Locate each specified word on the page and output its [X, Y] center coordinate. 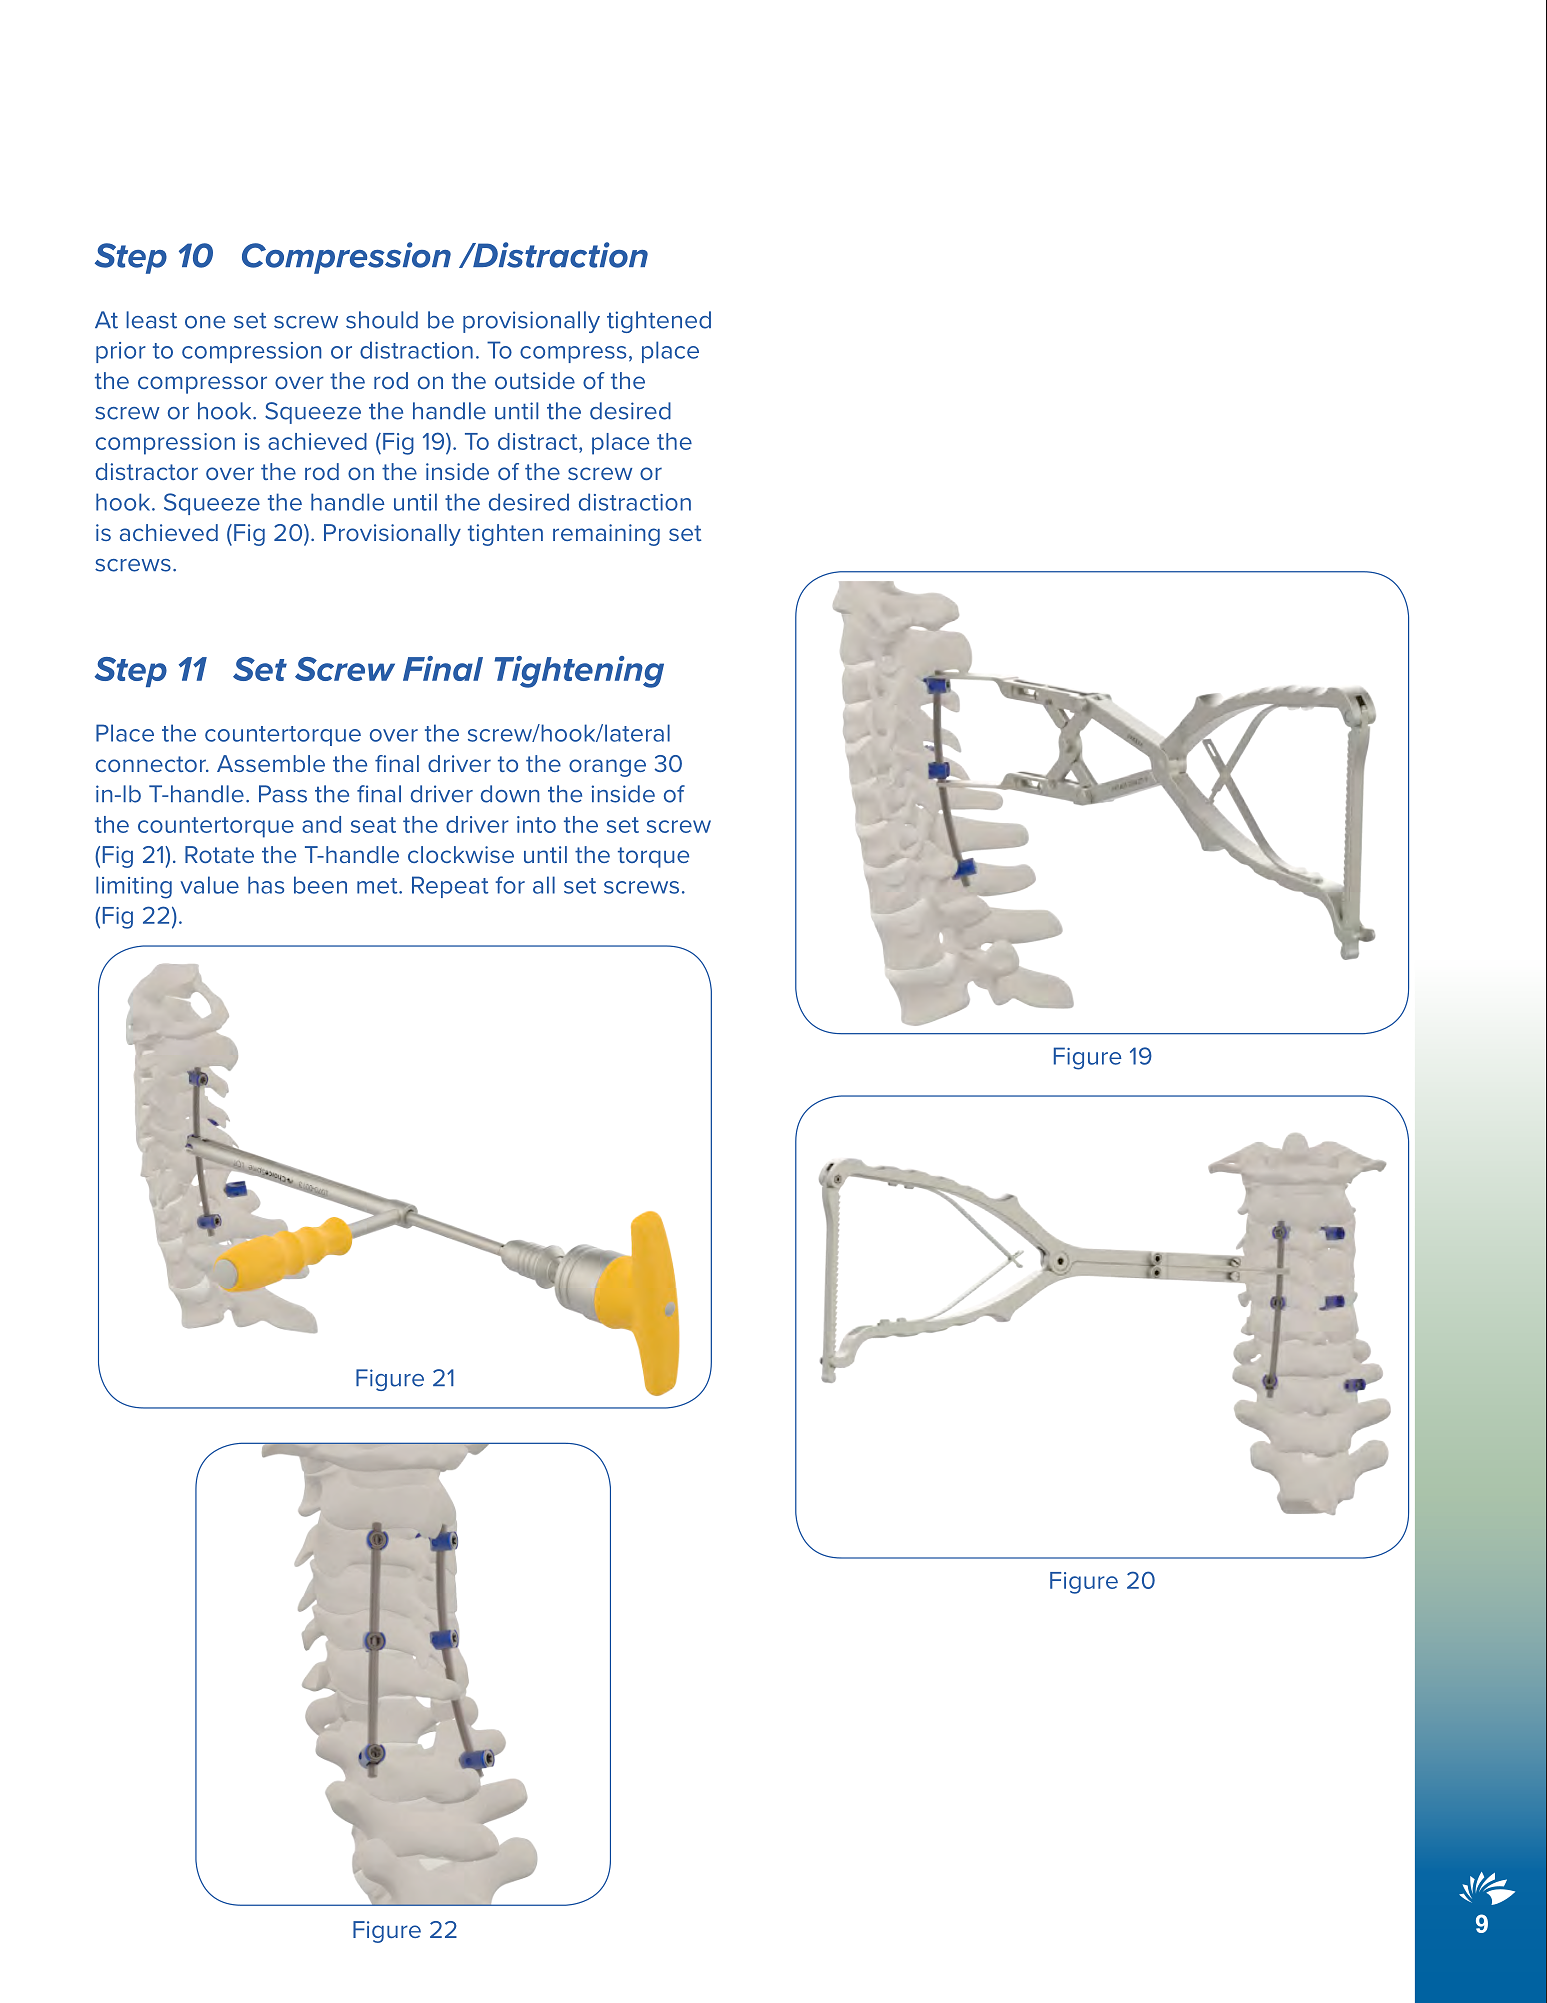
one [205, 322]
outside [535, 380]
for [510, 885]
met [378, 886]
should [382, 320]
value [209, 885]
